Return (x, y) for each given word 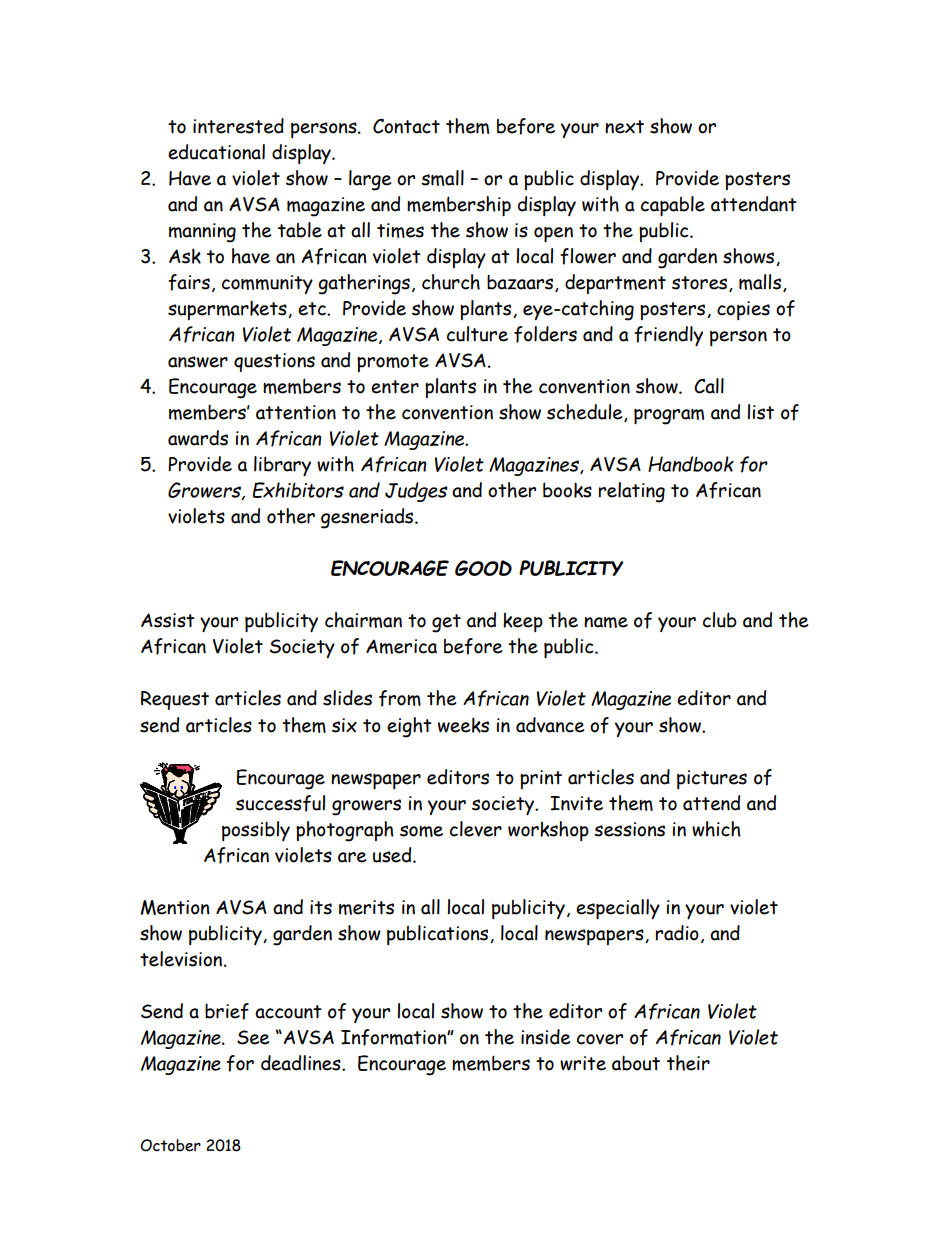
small (442, 178)
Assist (168, 620)
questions (274, 362)
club (720, 620)
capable (673, 206)
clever (476, 829)
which (716, 829)
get (446, 623)
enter (395, 387)
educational (216, 152)
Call (709, 386)
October (170, 1145)
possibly (256, 831)
